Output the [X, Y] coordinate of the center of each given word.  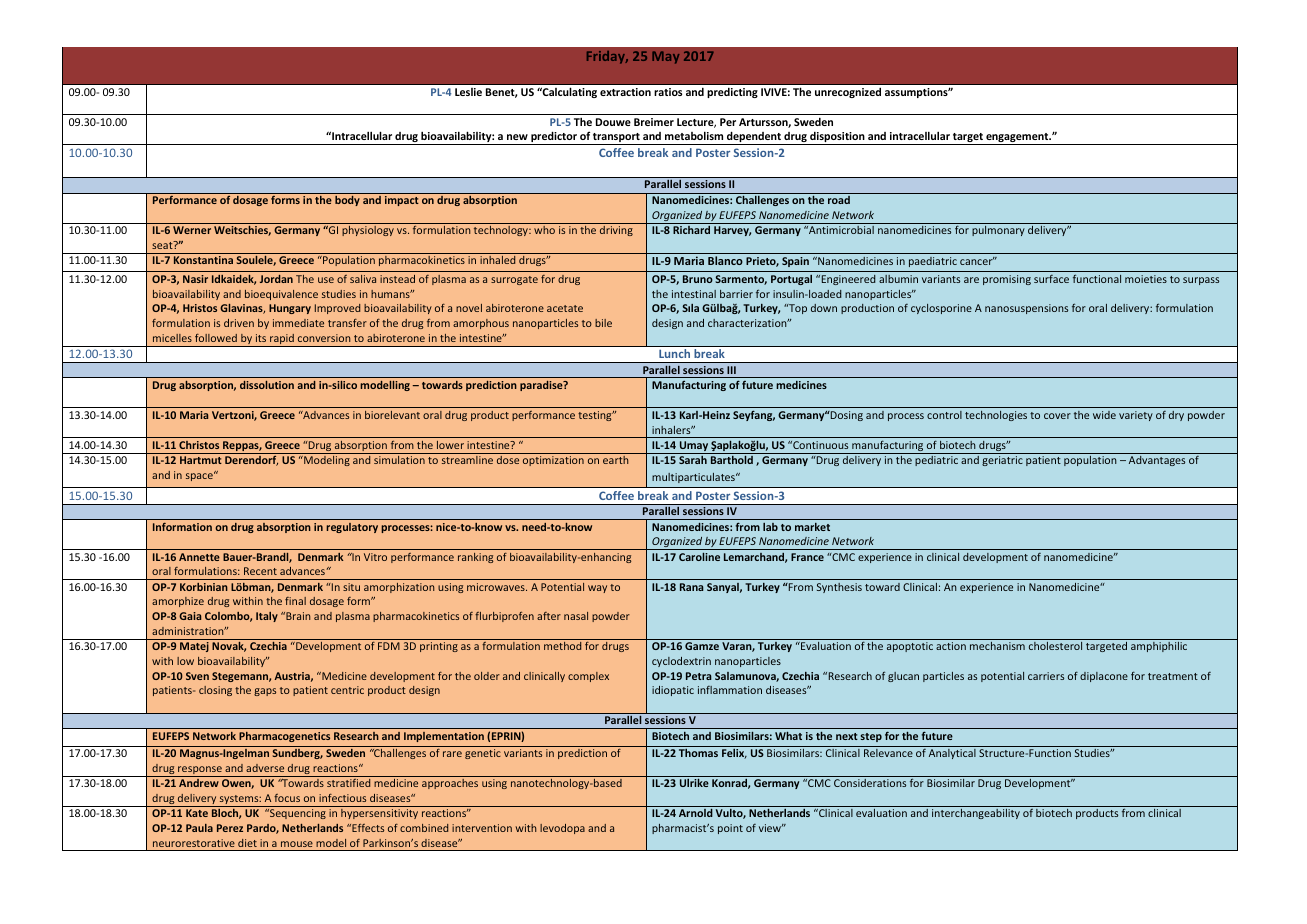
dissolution [267, 385]
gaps [265, 692]
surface [1051, 279]
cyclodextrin [681, 662]
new [517, 137]
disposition [837, 138]
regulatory [352, 528]
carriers [1046, 676]
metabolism [694, 135]
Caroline [699, 557]
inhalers [672, 430]
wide [1104, 415]
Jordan [276, 279]
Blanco [725, 260]
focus [287, 798]
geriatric [1002, 461]
